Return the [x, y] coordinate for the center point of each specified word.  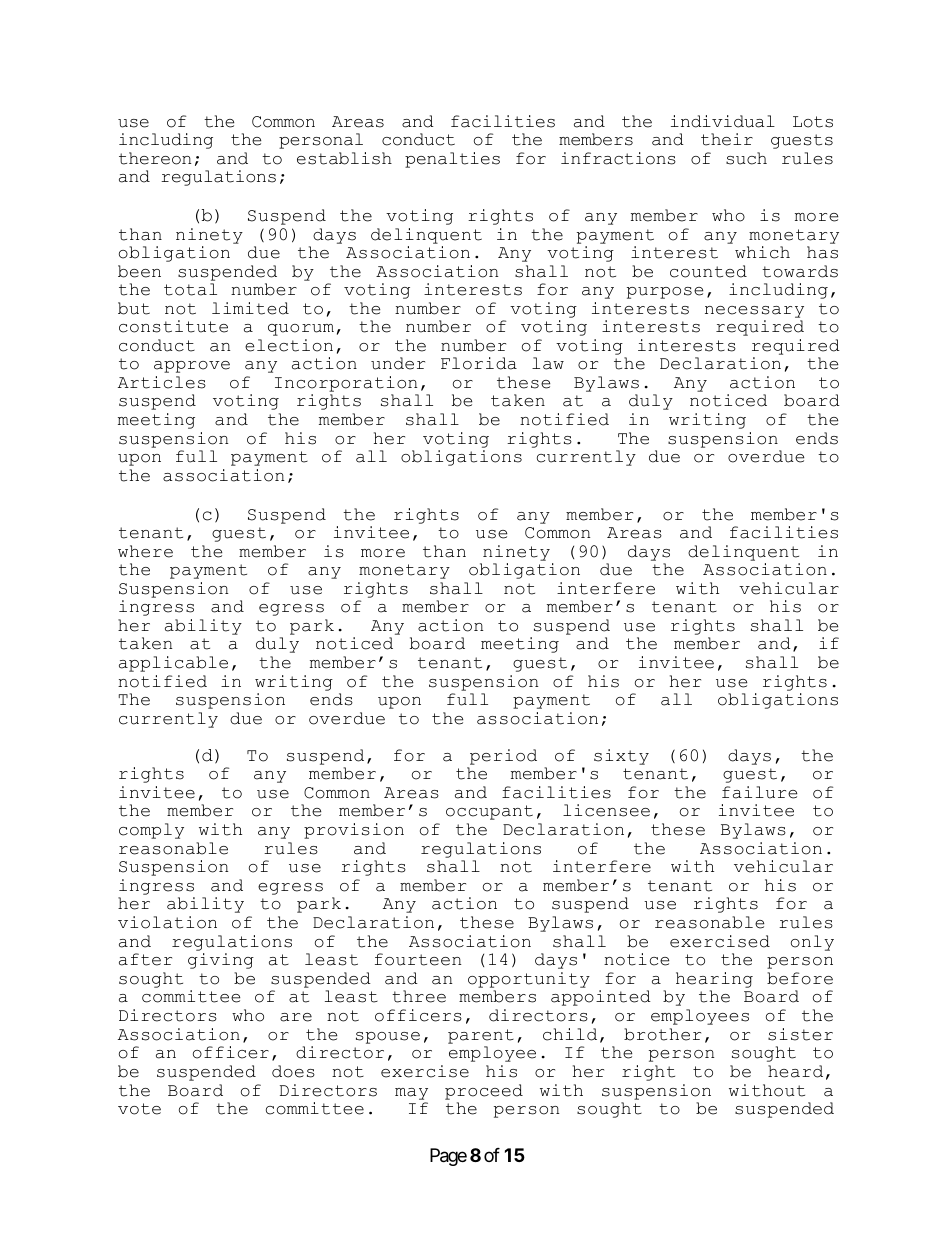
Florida [479, 363]
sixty [621, 757]
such [746, 158]
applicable [173, 664]
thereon [155, 158]
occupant [489, 812]
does [293, 1071]
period [503, 757]
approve [192, 367]
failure [759, 792]
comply [151, 831]
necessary [754, 312]
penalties [452, 160]
